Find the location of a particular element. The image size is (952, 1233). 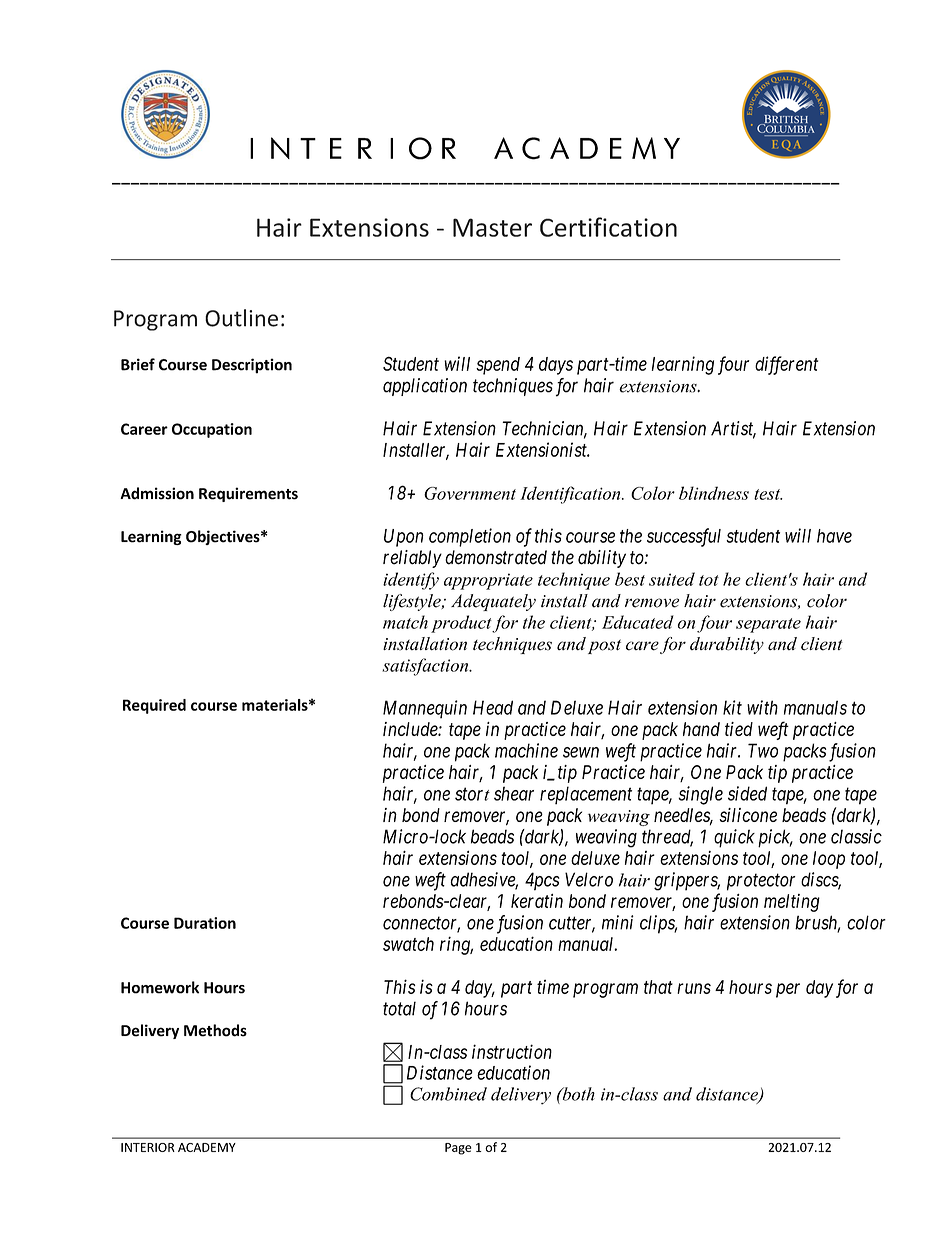

Master is located at coordinates (492, 227).
